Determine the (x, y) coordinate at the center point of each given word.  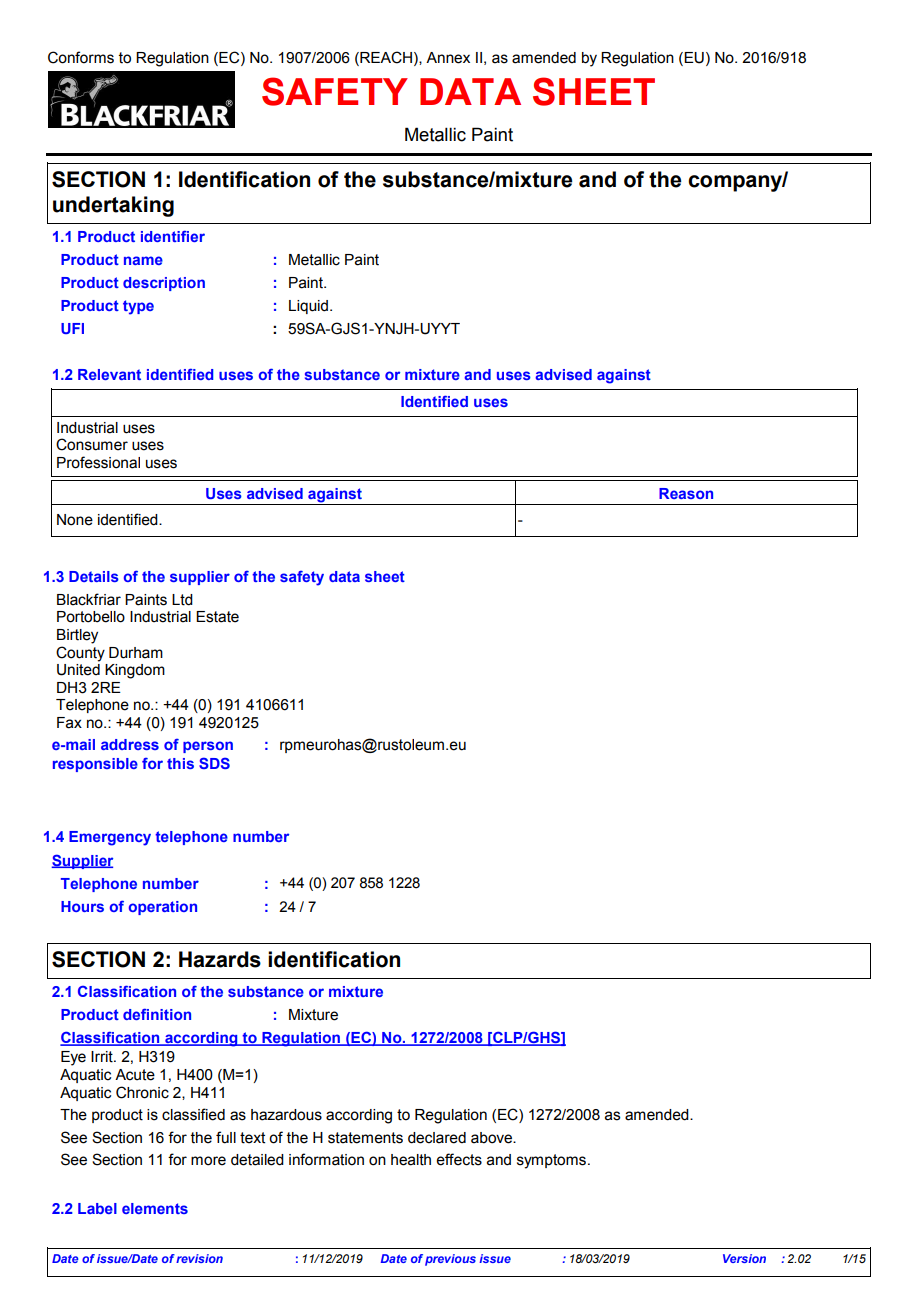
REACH (385, 57)
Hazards (220, 959)
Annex (448, 58)
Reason (686, 493)
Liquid (308, 307)
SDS (214, 763)
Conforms (81, 57)
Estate (217, 617)
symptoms (553, 1161)
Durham (136, 653)
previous (450, 1260)
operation (163, 908)
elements (155, 1208)
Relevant (109, 374)
